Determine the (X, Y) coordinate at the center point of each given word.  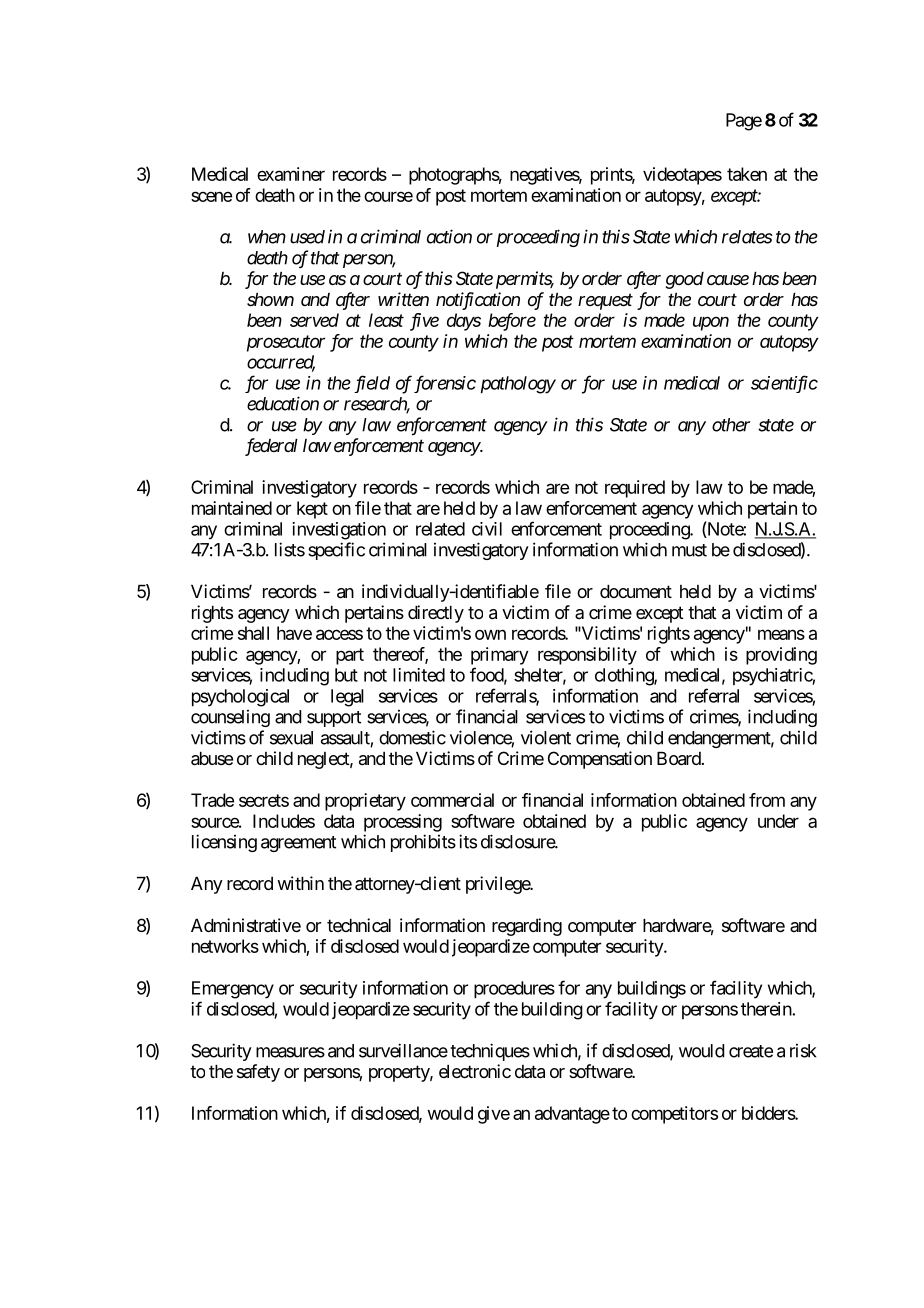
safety (258, 1073)
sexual (291, 738)
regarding (527, 927)
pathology (518, 385)
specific (336, 551)
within (300, 883)
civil (487, 529)
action (449, 236)
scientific (784, 384)
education (283, 403)
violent (546, 737)
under (778, 821)
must (689, 550)
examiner (291, 174)
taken (747, 174)
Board (679, 759)
